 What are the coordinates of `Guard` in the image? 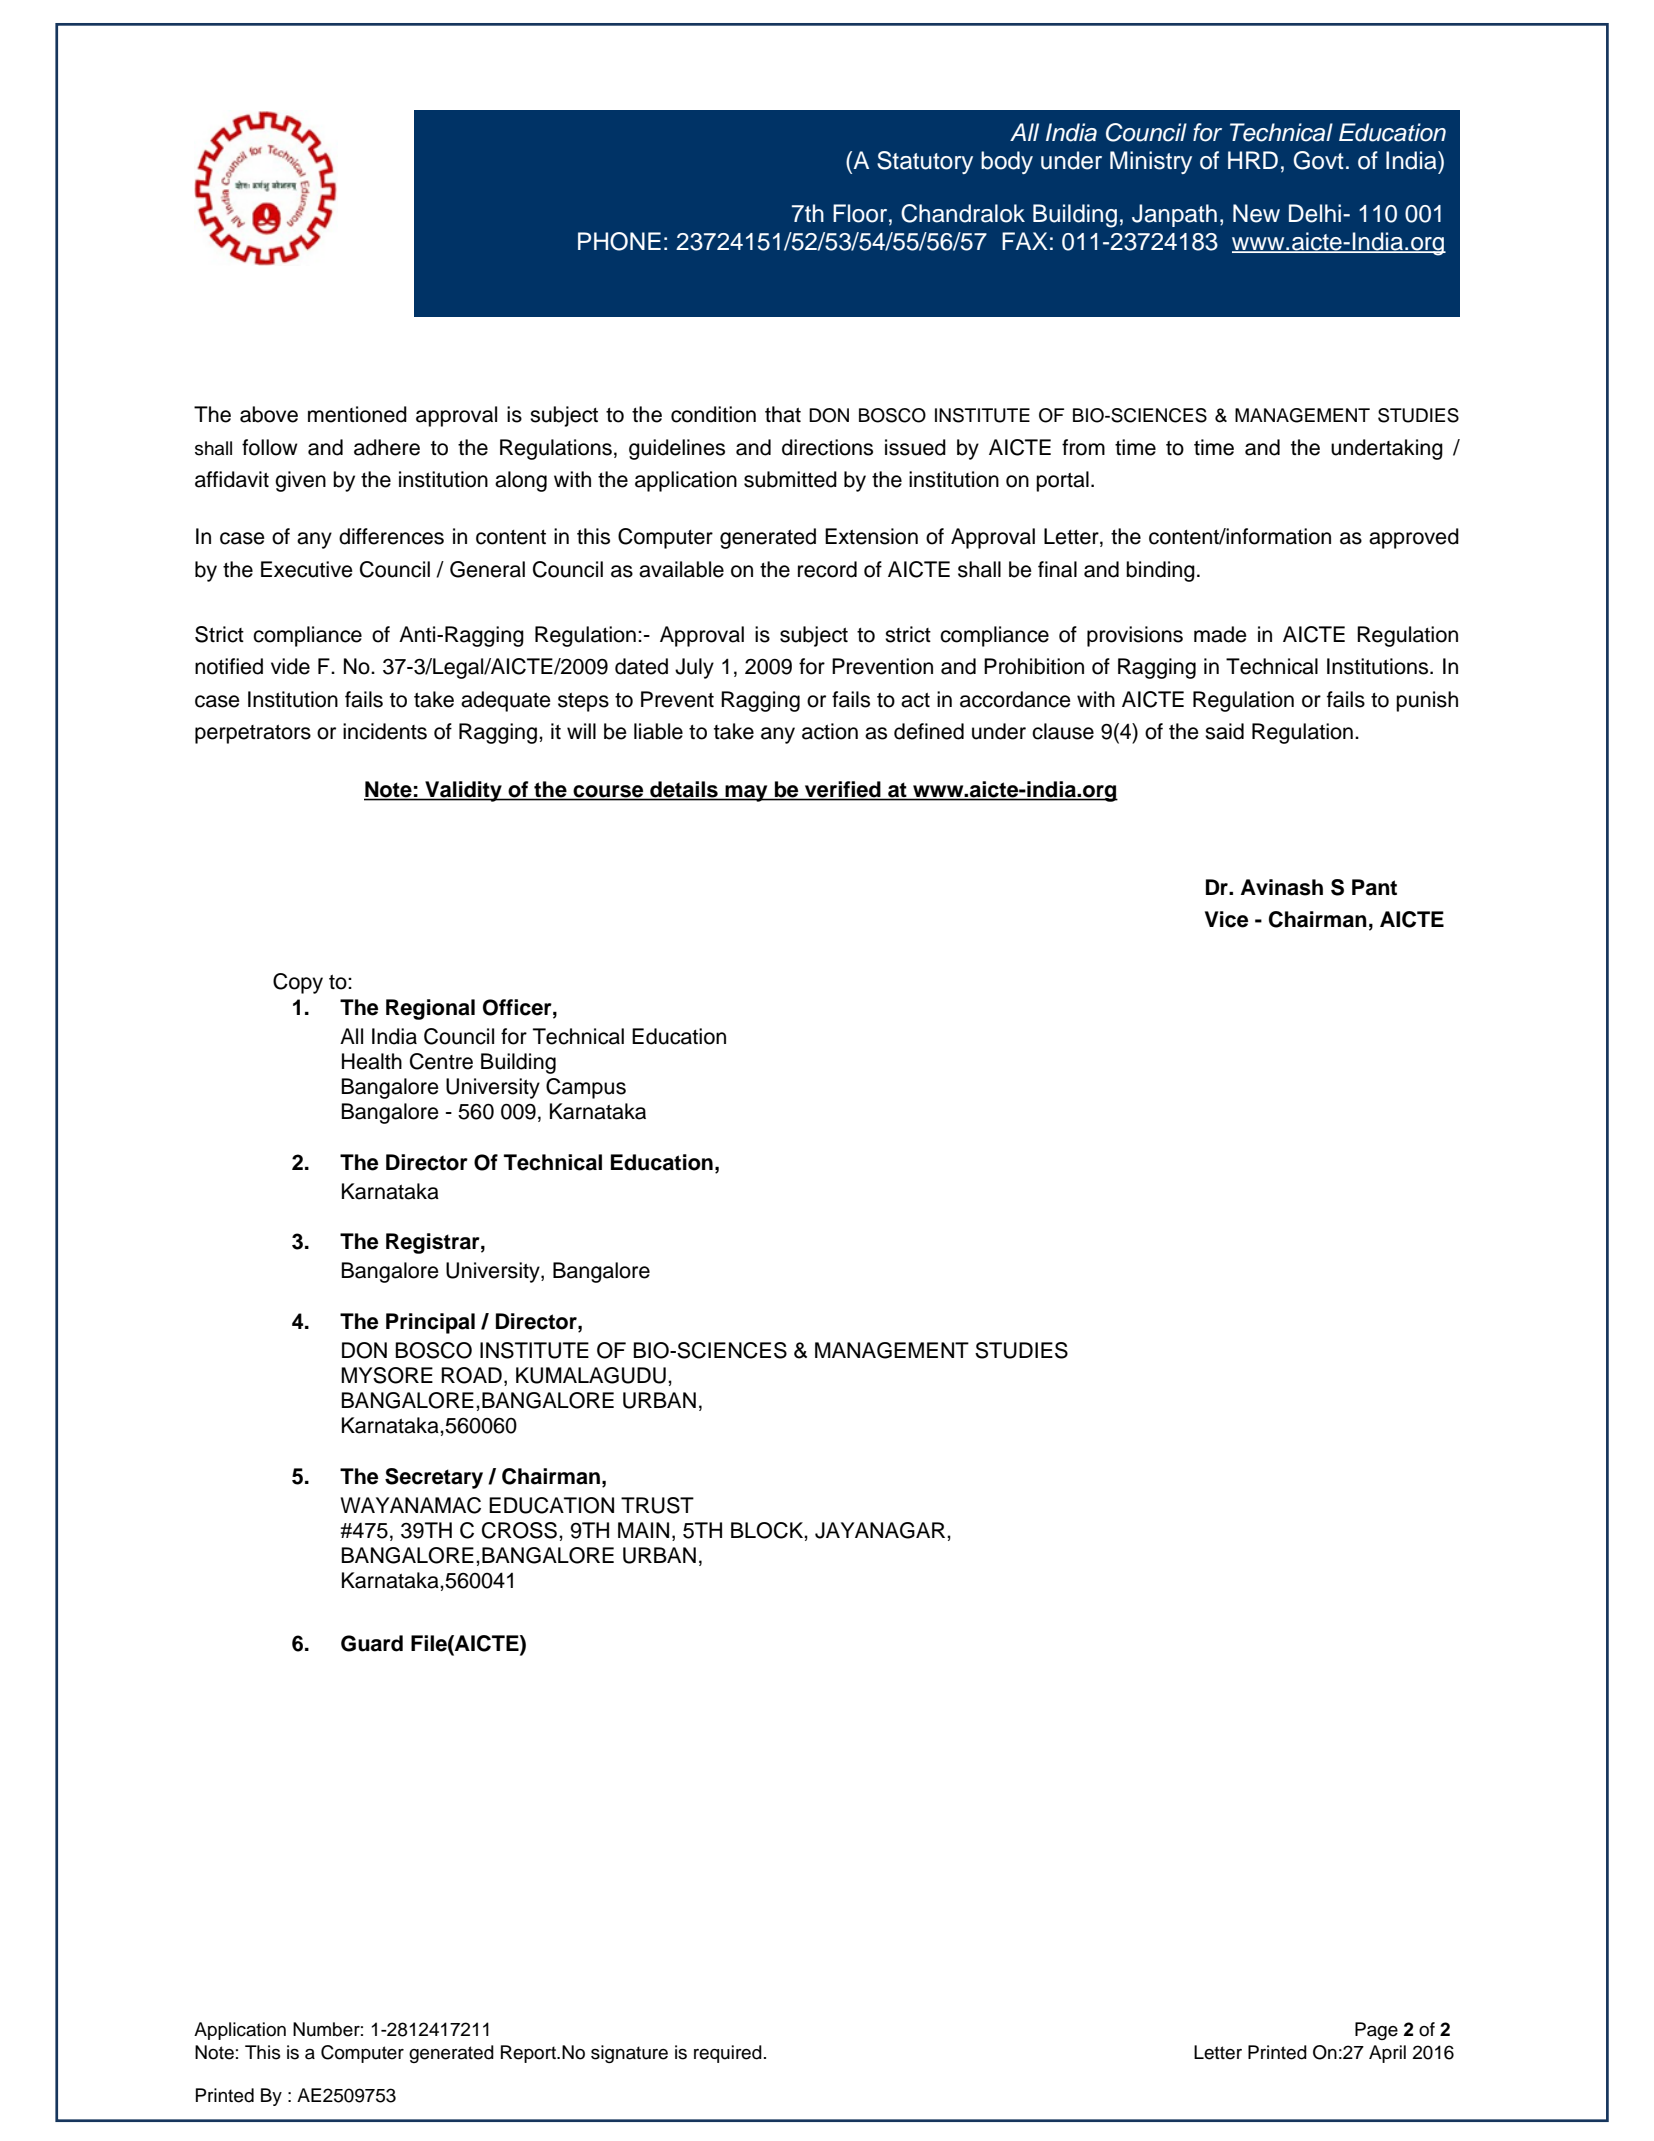 It's located at (372, 1643).
